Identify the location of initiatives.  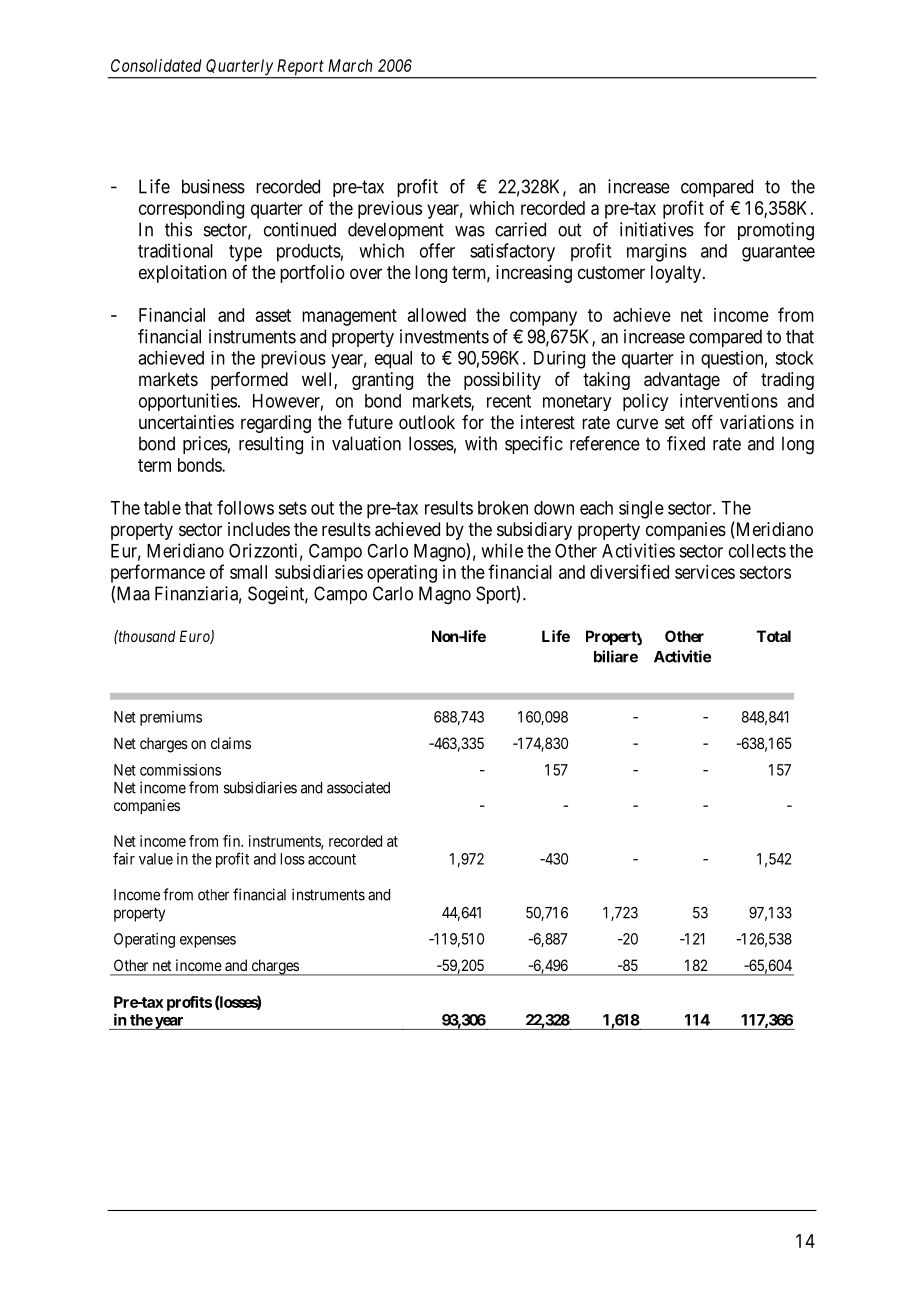
(657, 229).
